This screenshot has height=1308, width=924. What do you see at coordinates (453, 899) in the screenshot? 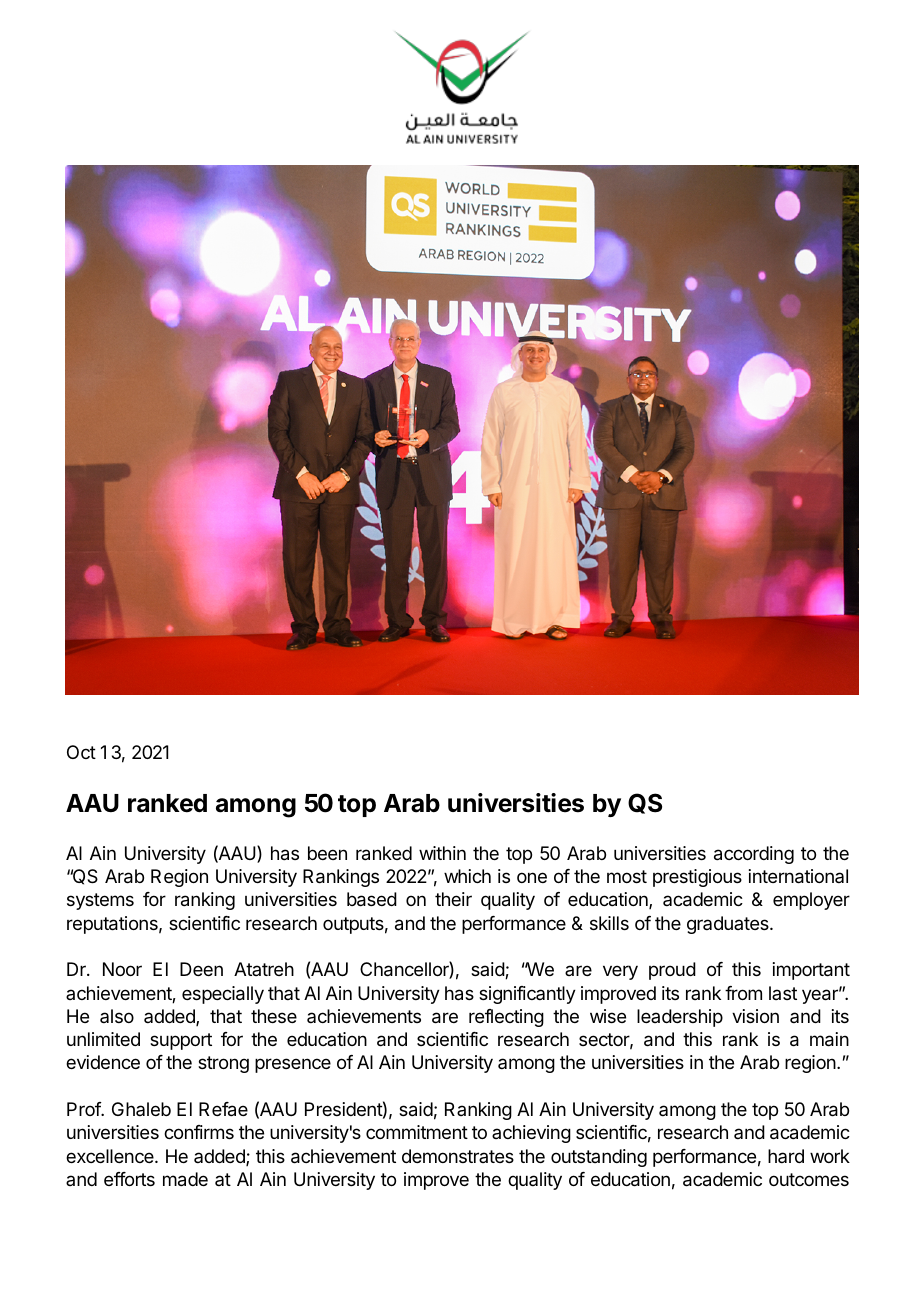
I see `their` at bounding box center [453, 899].
